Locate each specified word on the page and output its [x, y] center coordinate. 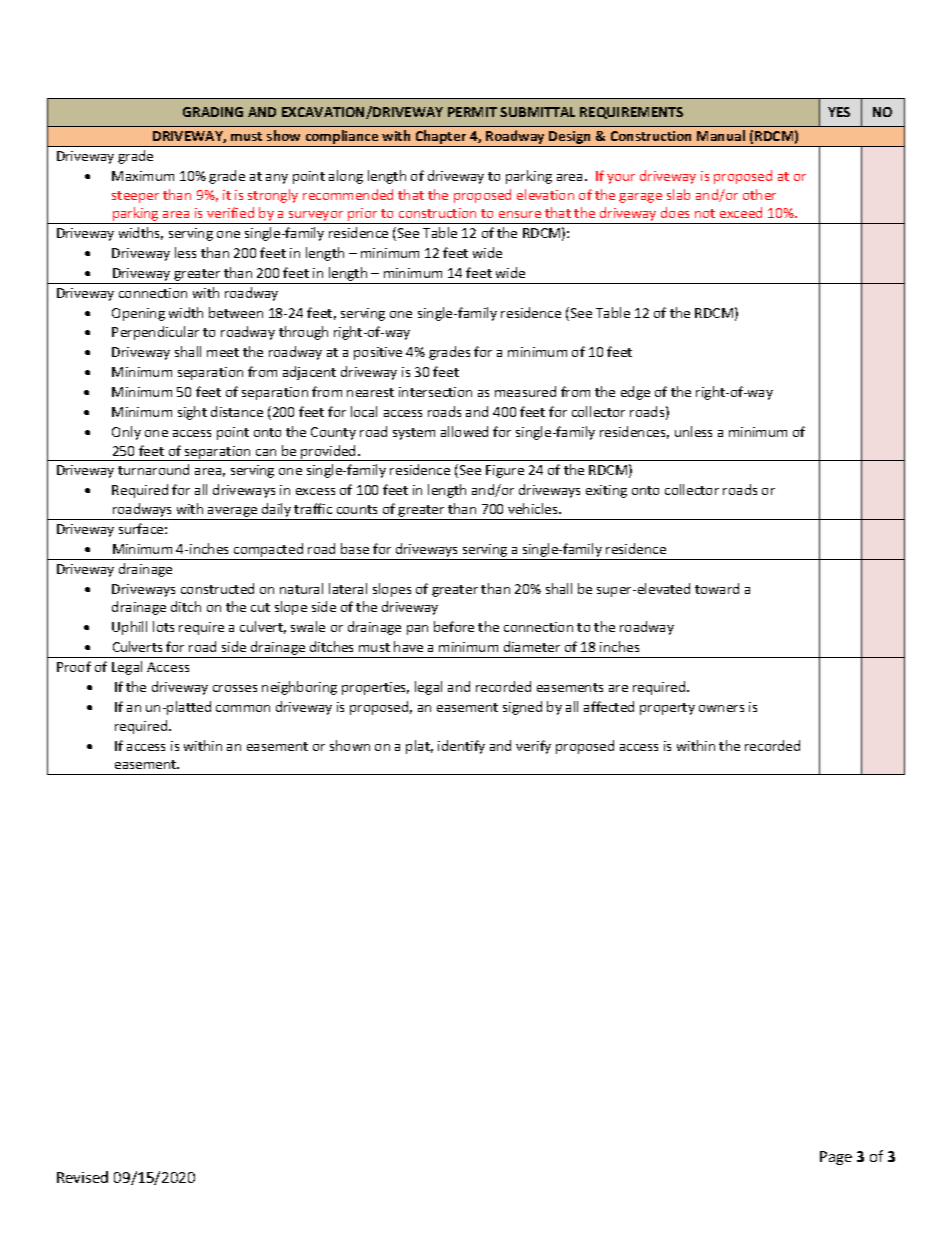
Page [836, 1158]
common [243, 708]
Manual [721, 135]
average [233, 513]
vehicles [534, 508]
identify [461, 747]
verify [533, 747]
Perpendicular [155, 333]
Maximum [143, 176]
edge [635, 393]
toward [717, 588]
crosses [235, 688]
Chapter [441, 138]
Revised [82, 1177]
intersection [435, 392]
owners [721, 708]
